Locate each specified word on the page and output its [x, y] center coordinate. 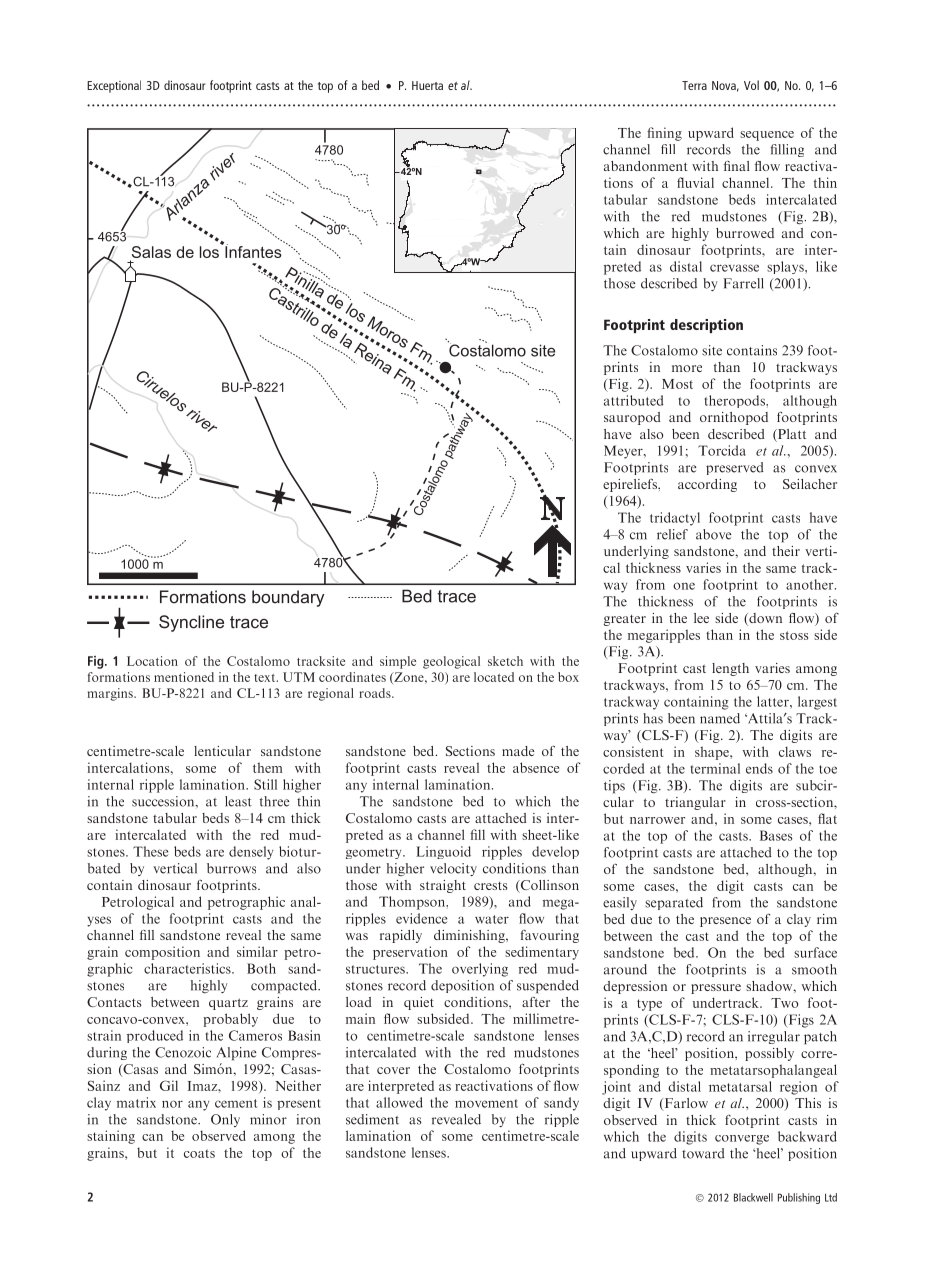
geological [451, 662]
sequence [767, 136]
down [764, 618]
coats [199, 1153]
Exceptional [114, 86]
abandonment [646, 166]
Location [152, 661]
